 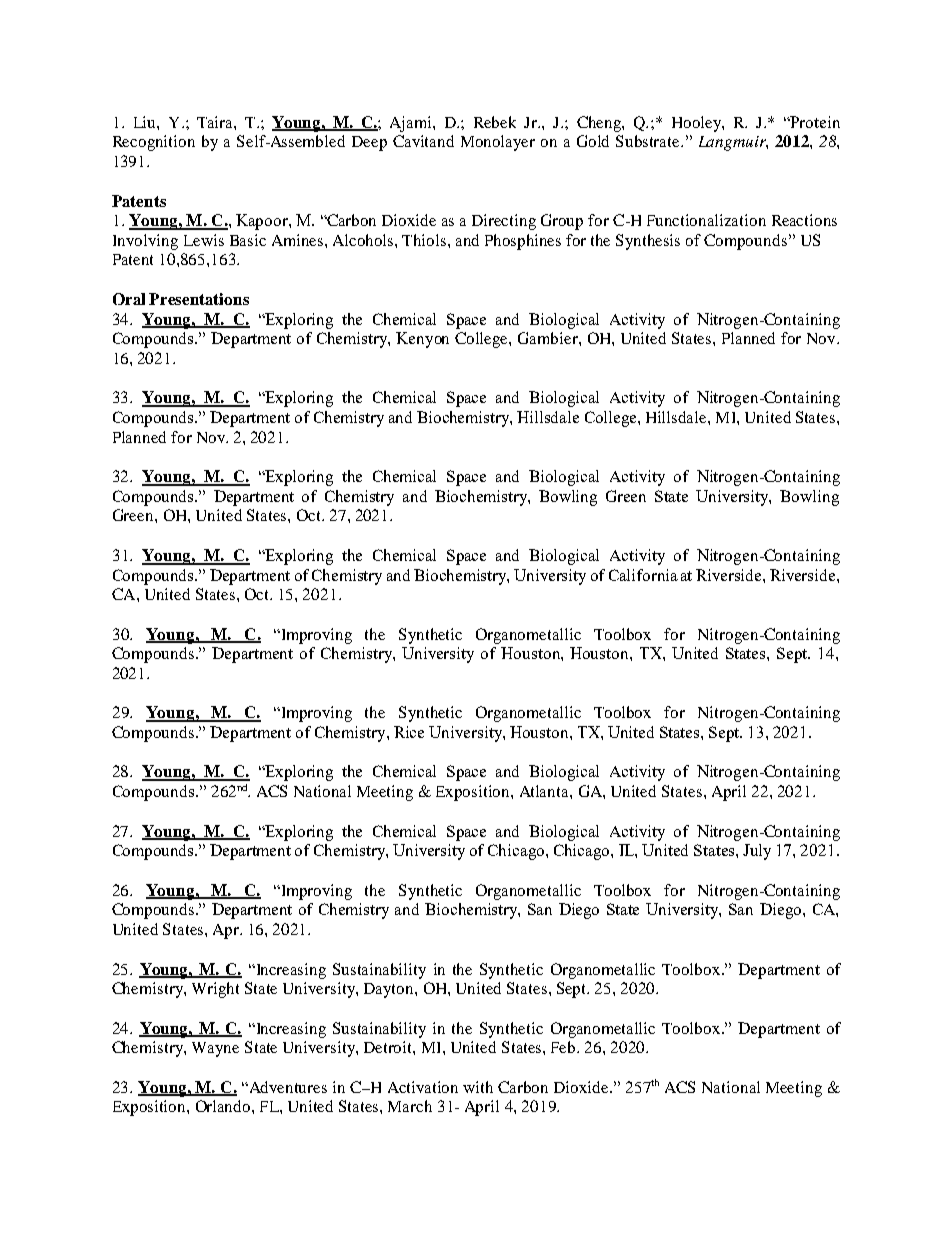 What do you see at coordinates (643, 575) in the screenshot?
I see `California` at bounding box center [643, 575].
